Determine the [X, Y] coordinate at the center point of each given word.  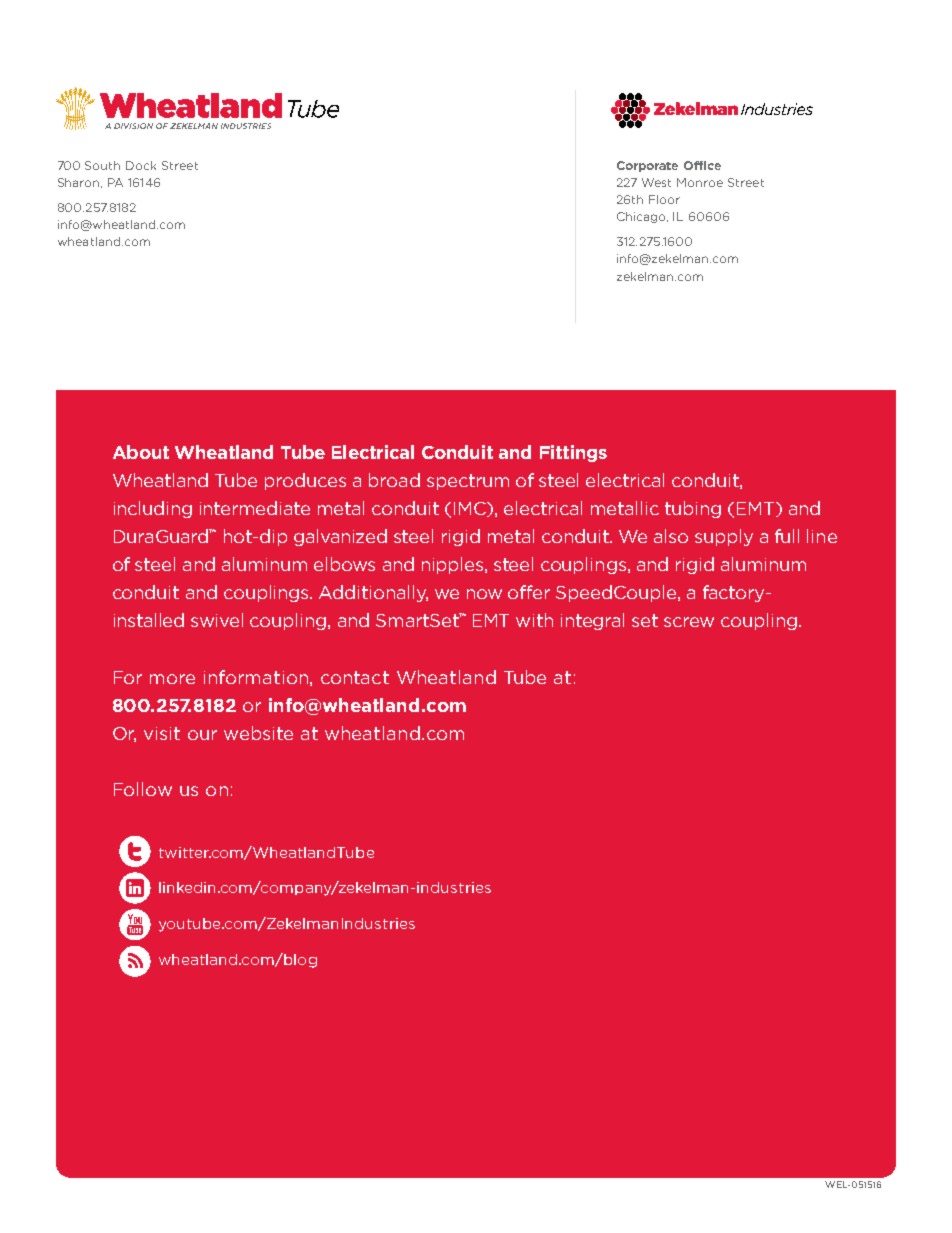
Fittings [573, 453]
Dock [141, 165]
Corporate [647, 166]
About [141, 452]
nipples [454, 565]
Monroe [700, 182]
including [153, 509]
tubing [693, 509]
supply [724, 537]
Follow [143, 789]
